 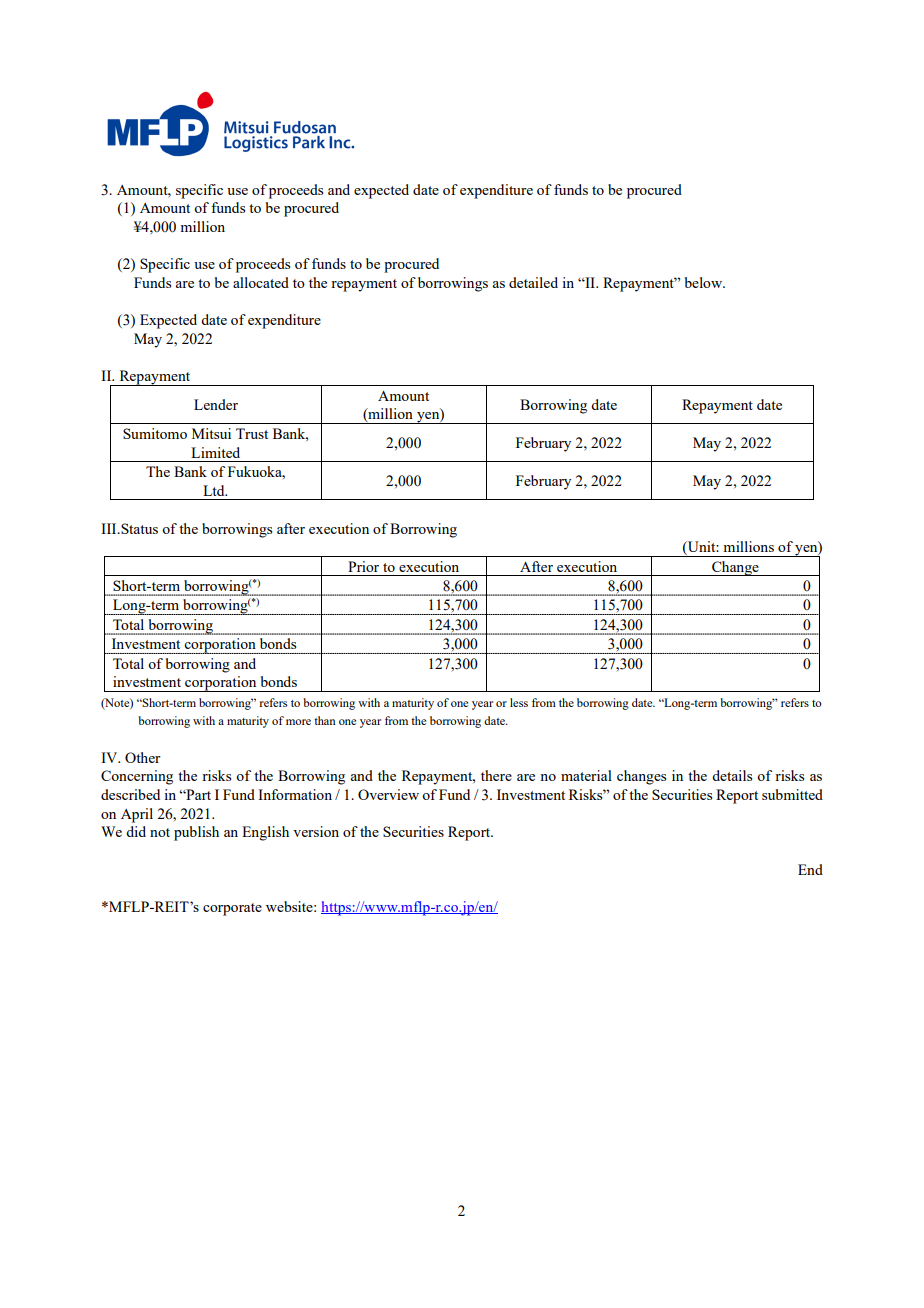 I want to click on allocated, so click(x=261, y=282).
